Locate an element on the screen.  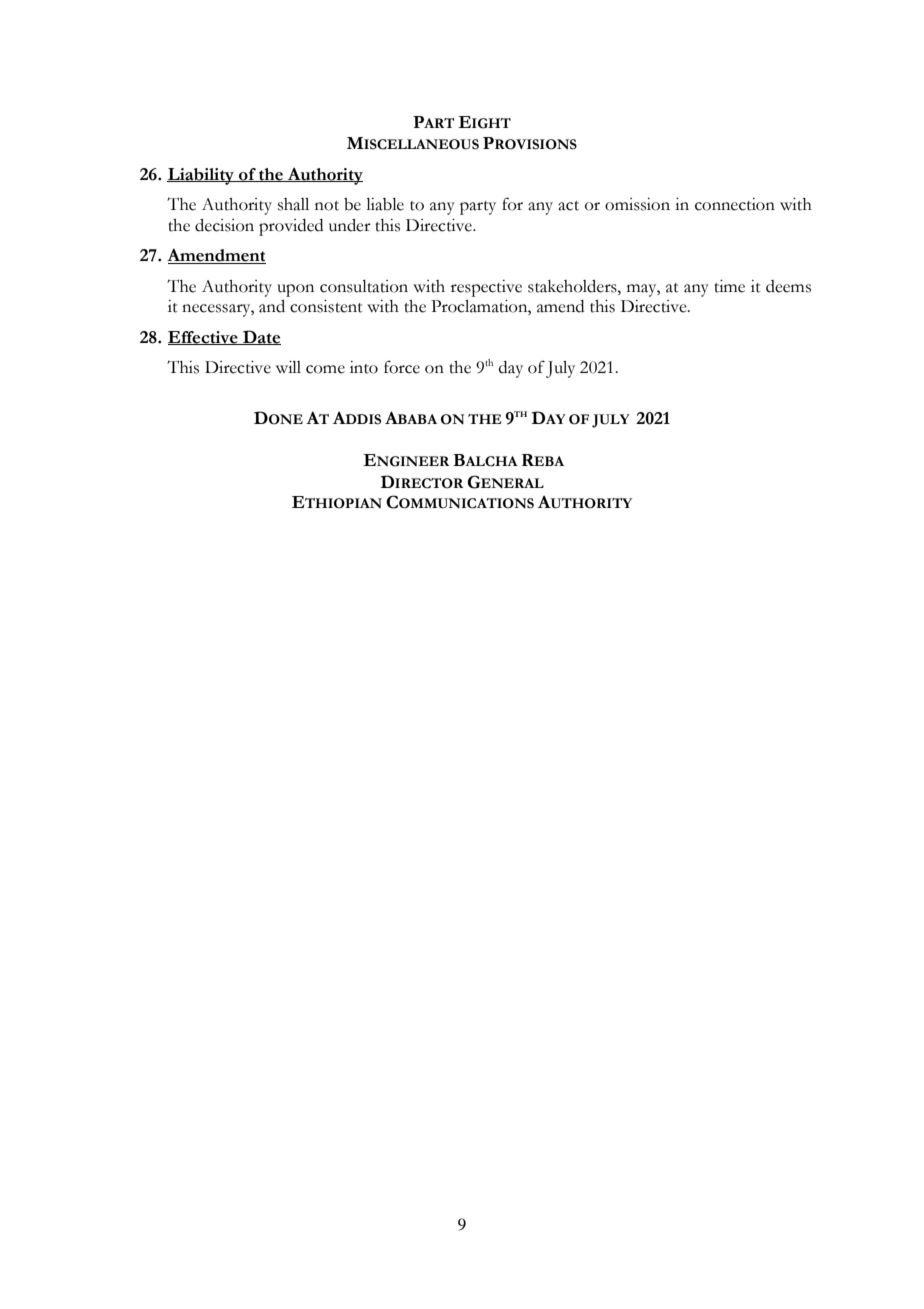
Liability is located at coordinates (201, 176).
